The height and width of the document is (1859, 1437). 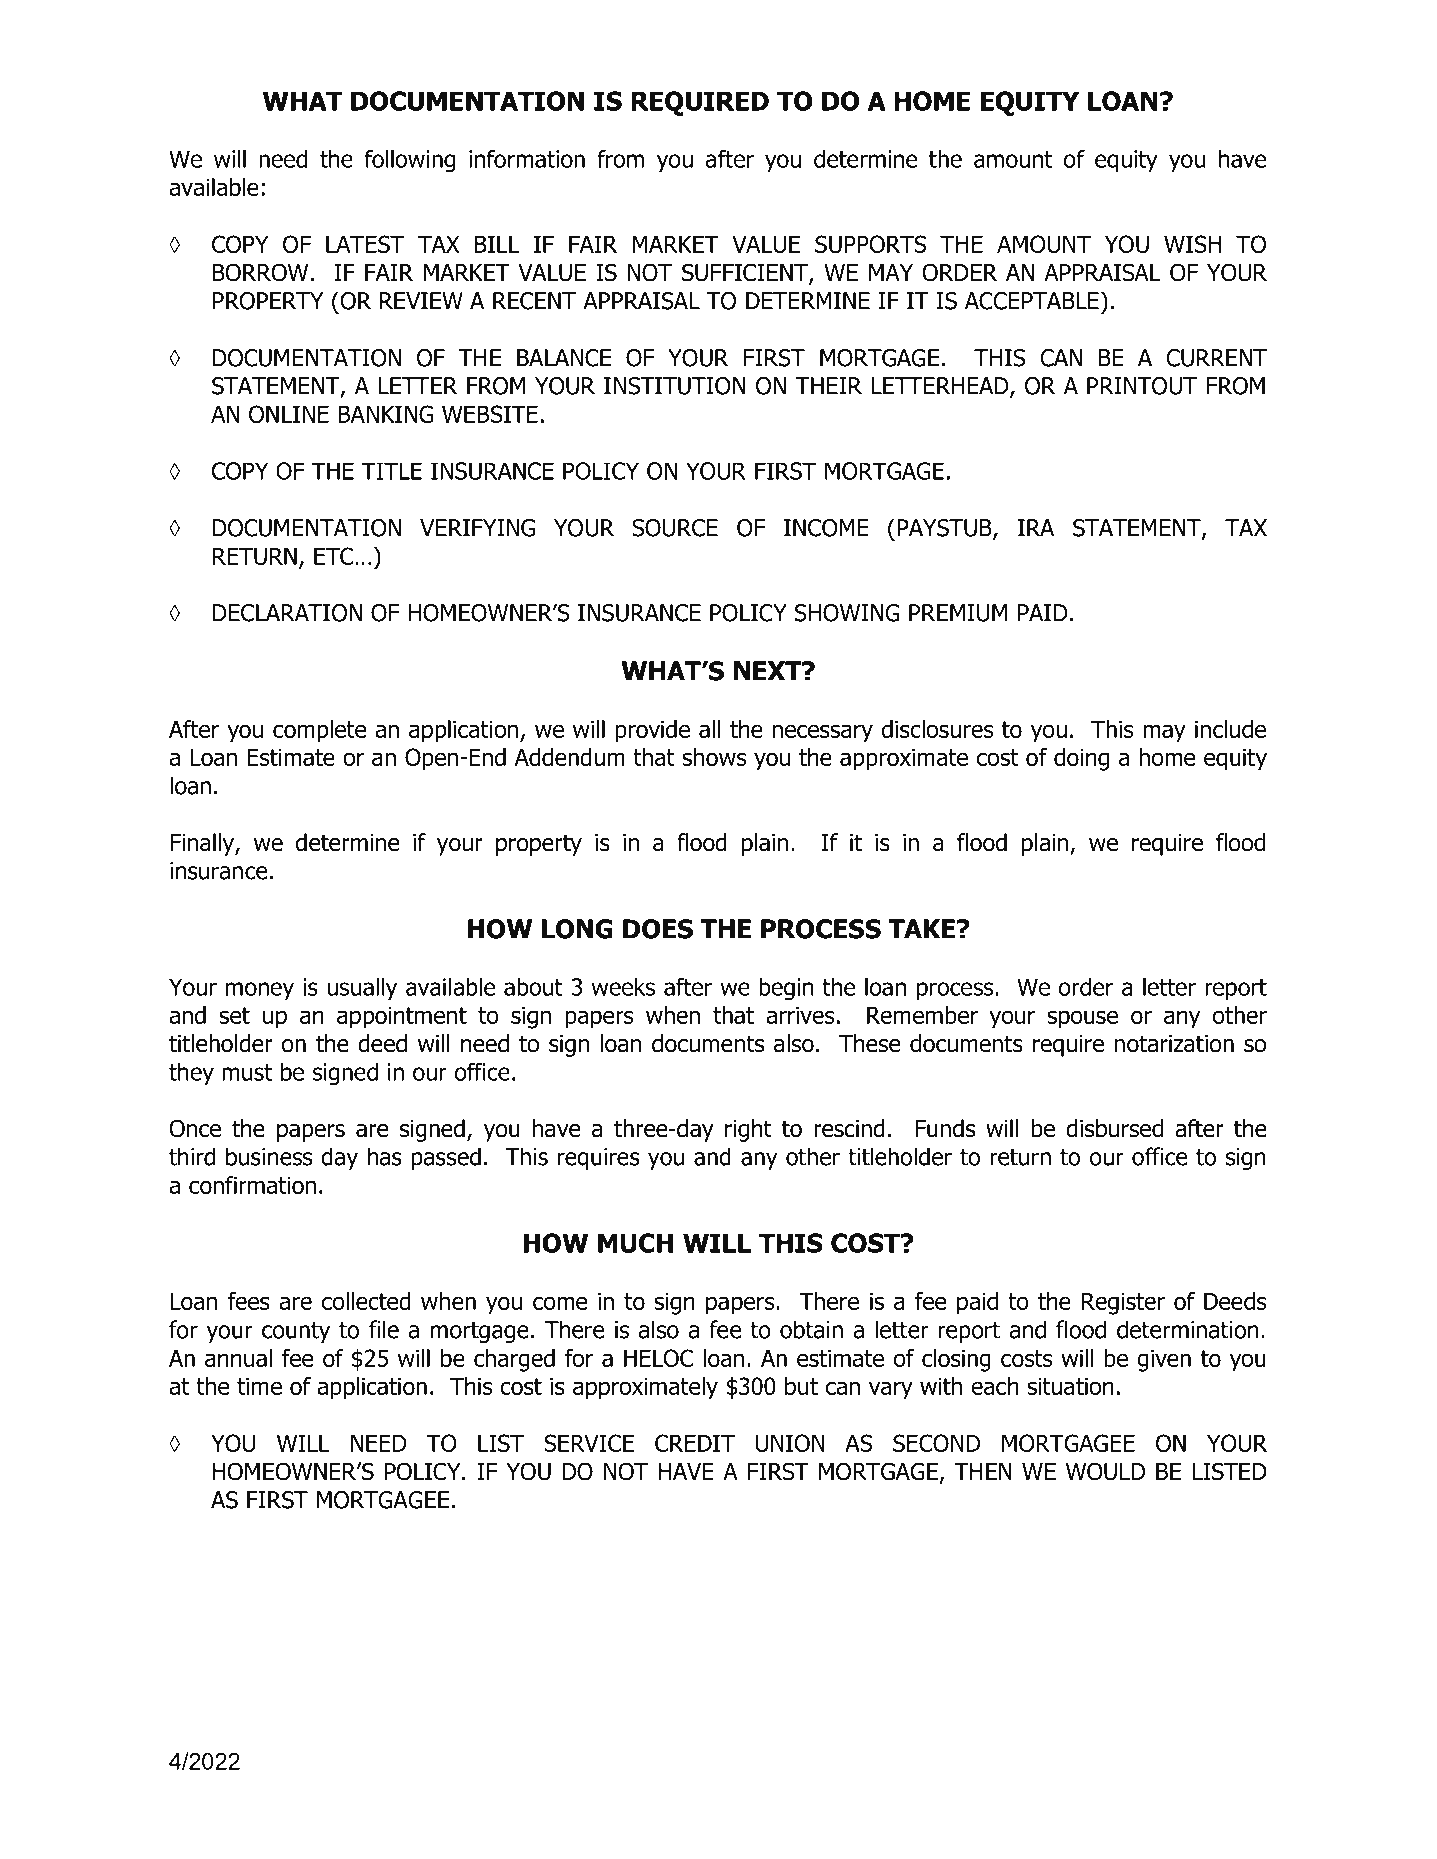 What do you see at coordinates (287, 613) in the document?
I see `DECLARATION` at bounding box center [287, 613].
